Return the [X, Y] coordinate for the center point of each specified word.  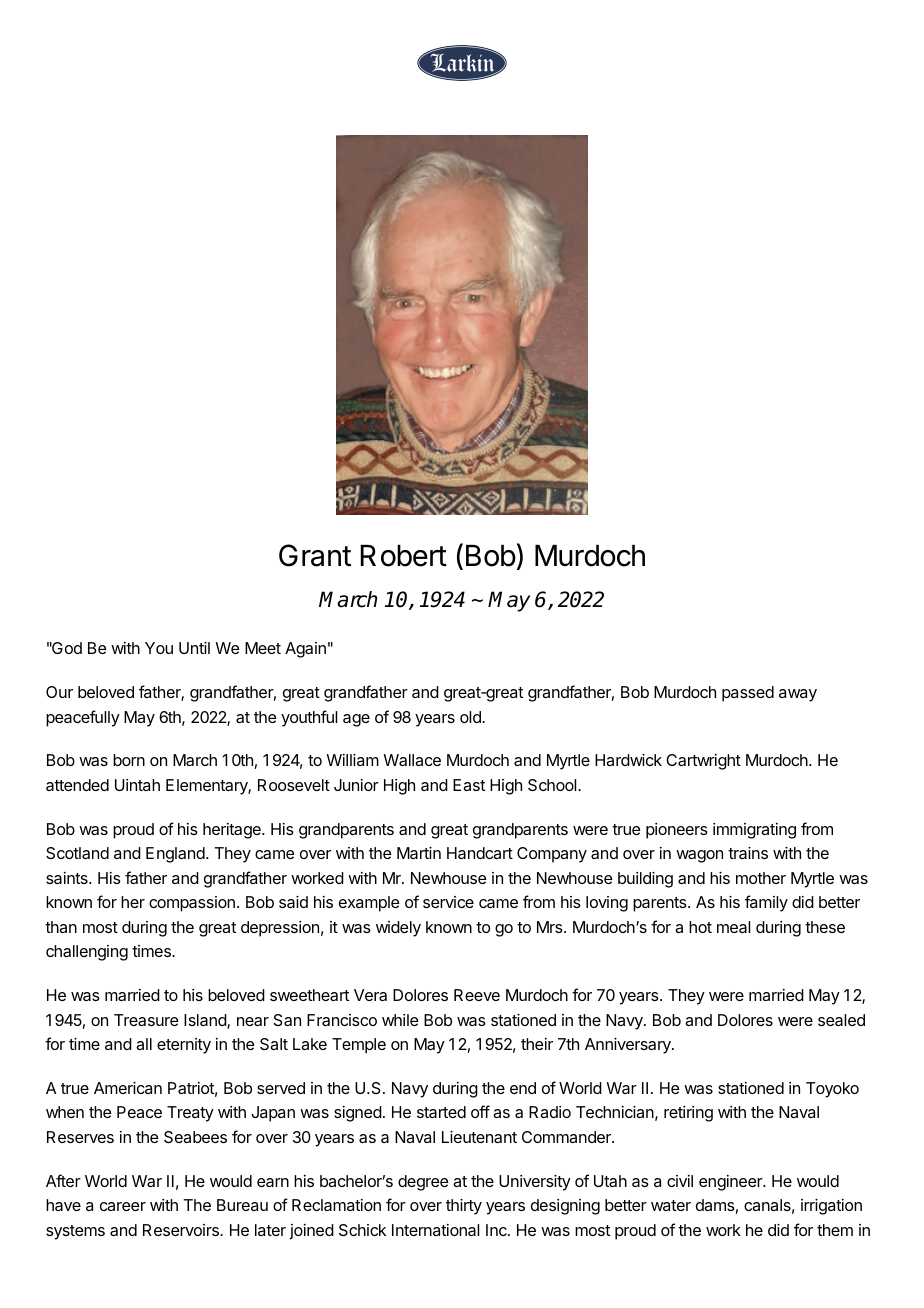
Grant [315, 555]
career [123, 1206]
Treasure [146, 1020]
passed [748, 694]
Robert [404, 556]
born [129, 760]
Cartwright [703, 762]
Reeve [477, 995]
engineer [731, 1183]
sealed [841, 1020]
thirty [464, 1207]
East [469, 785]
